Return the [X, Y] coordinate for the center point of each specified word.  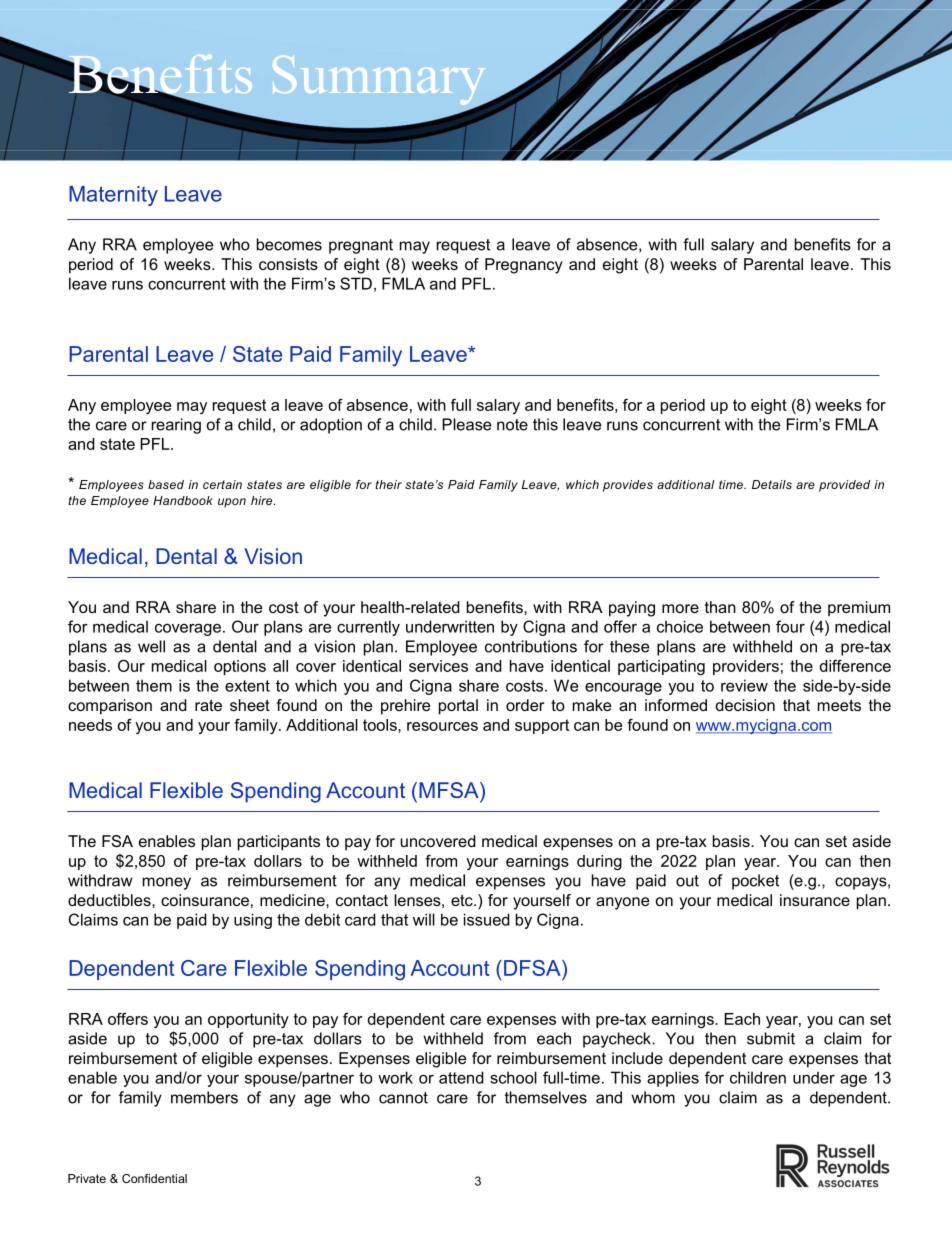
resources [442, 726]
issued [487, 919]
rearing [176, 426]
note [512, 425]
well [151, 646]
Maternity [113, 196]
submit [771, 1038]
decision [745, 705]
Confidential [154, 1178]
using [253, 921]
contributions [531, 646]
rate [208, 705]
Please [466, 424]
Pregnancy [524, 266]
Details [772, 484]
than [720, 607]
